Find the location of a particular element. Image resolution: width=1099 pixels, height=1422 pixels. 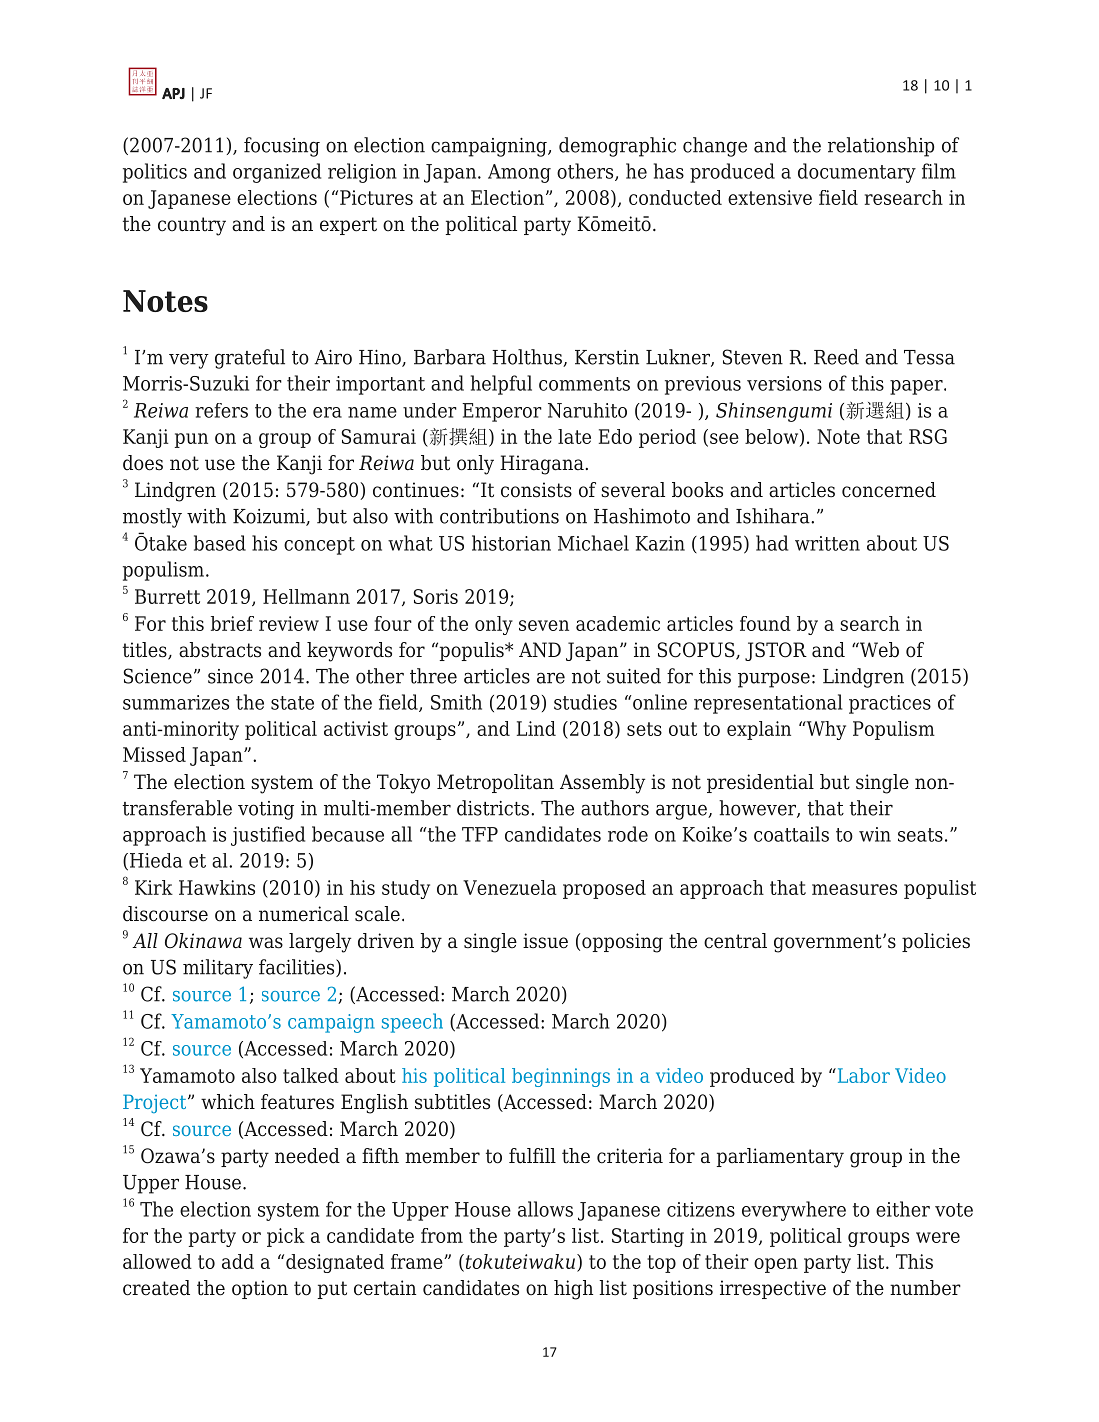

since is located at coordinates (230, 676).
